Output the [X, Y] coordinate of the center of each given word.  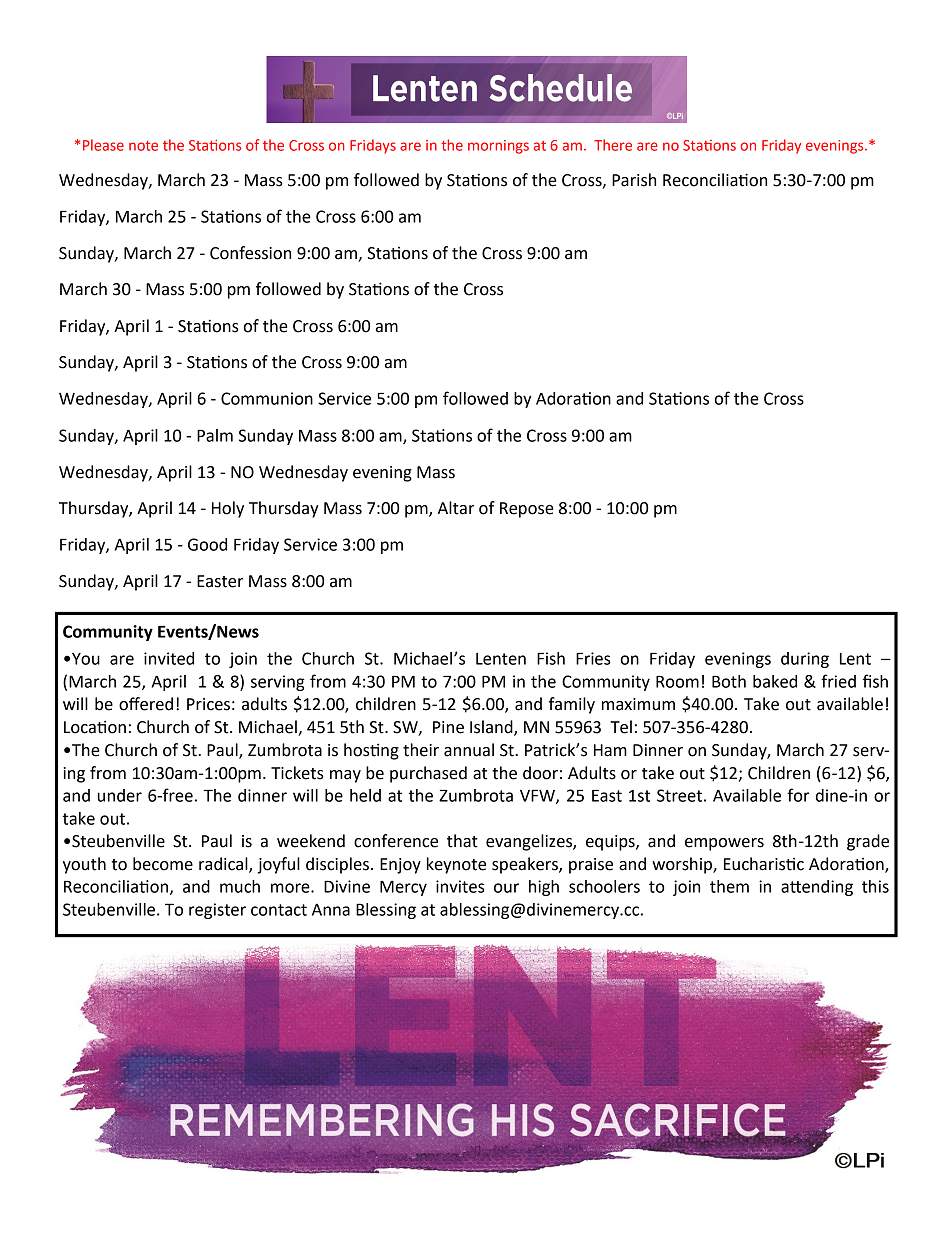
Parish [634, 180]
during [805, 660]
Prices [208, 704]
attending [817, 888]
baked [775, 681]
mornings [498, 147]
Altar [456, 508]
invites [460, 886]
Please [103, 145]
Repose [527, 510]
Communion [267, 398]
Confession [250, 253]
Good [207, 544]
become [163, 864]
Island [492, 728]
